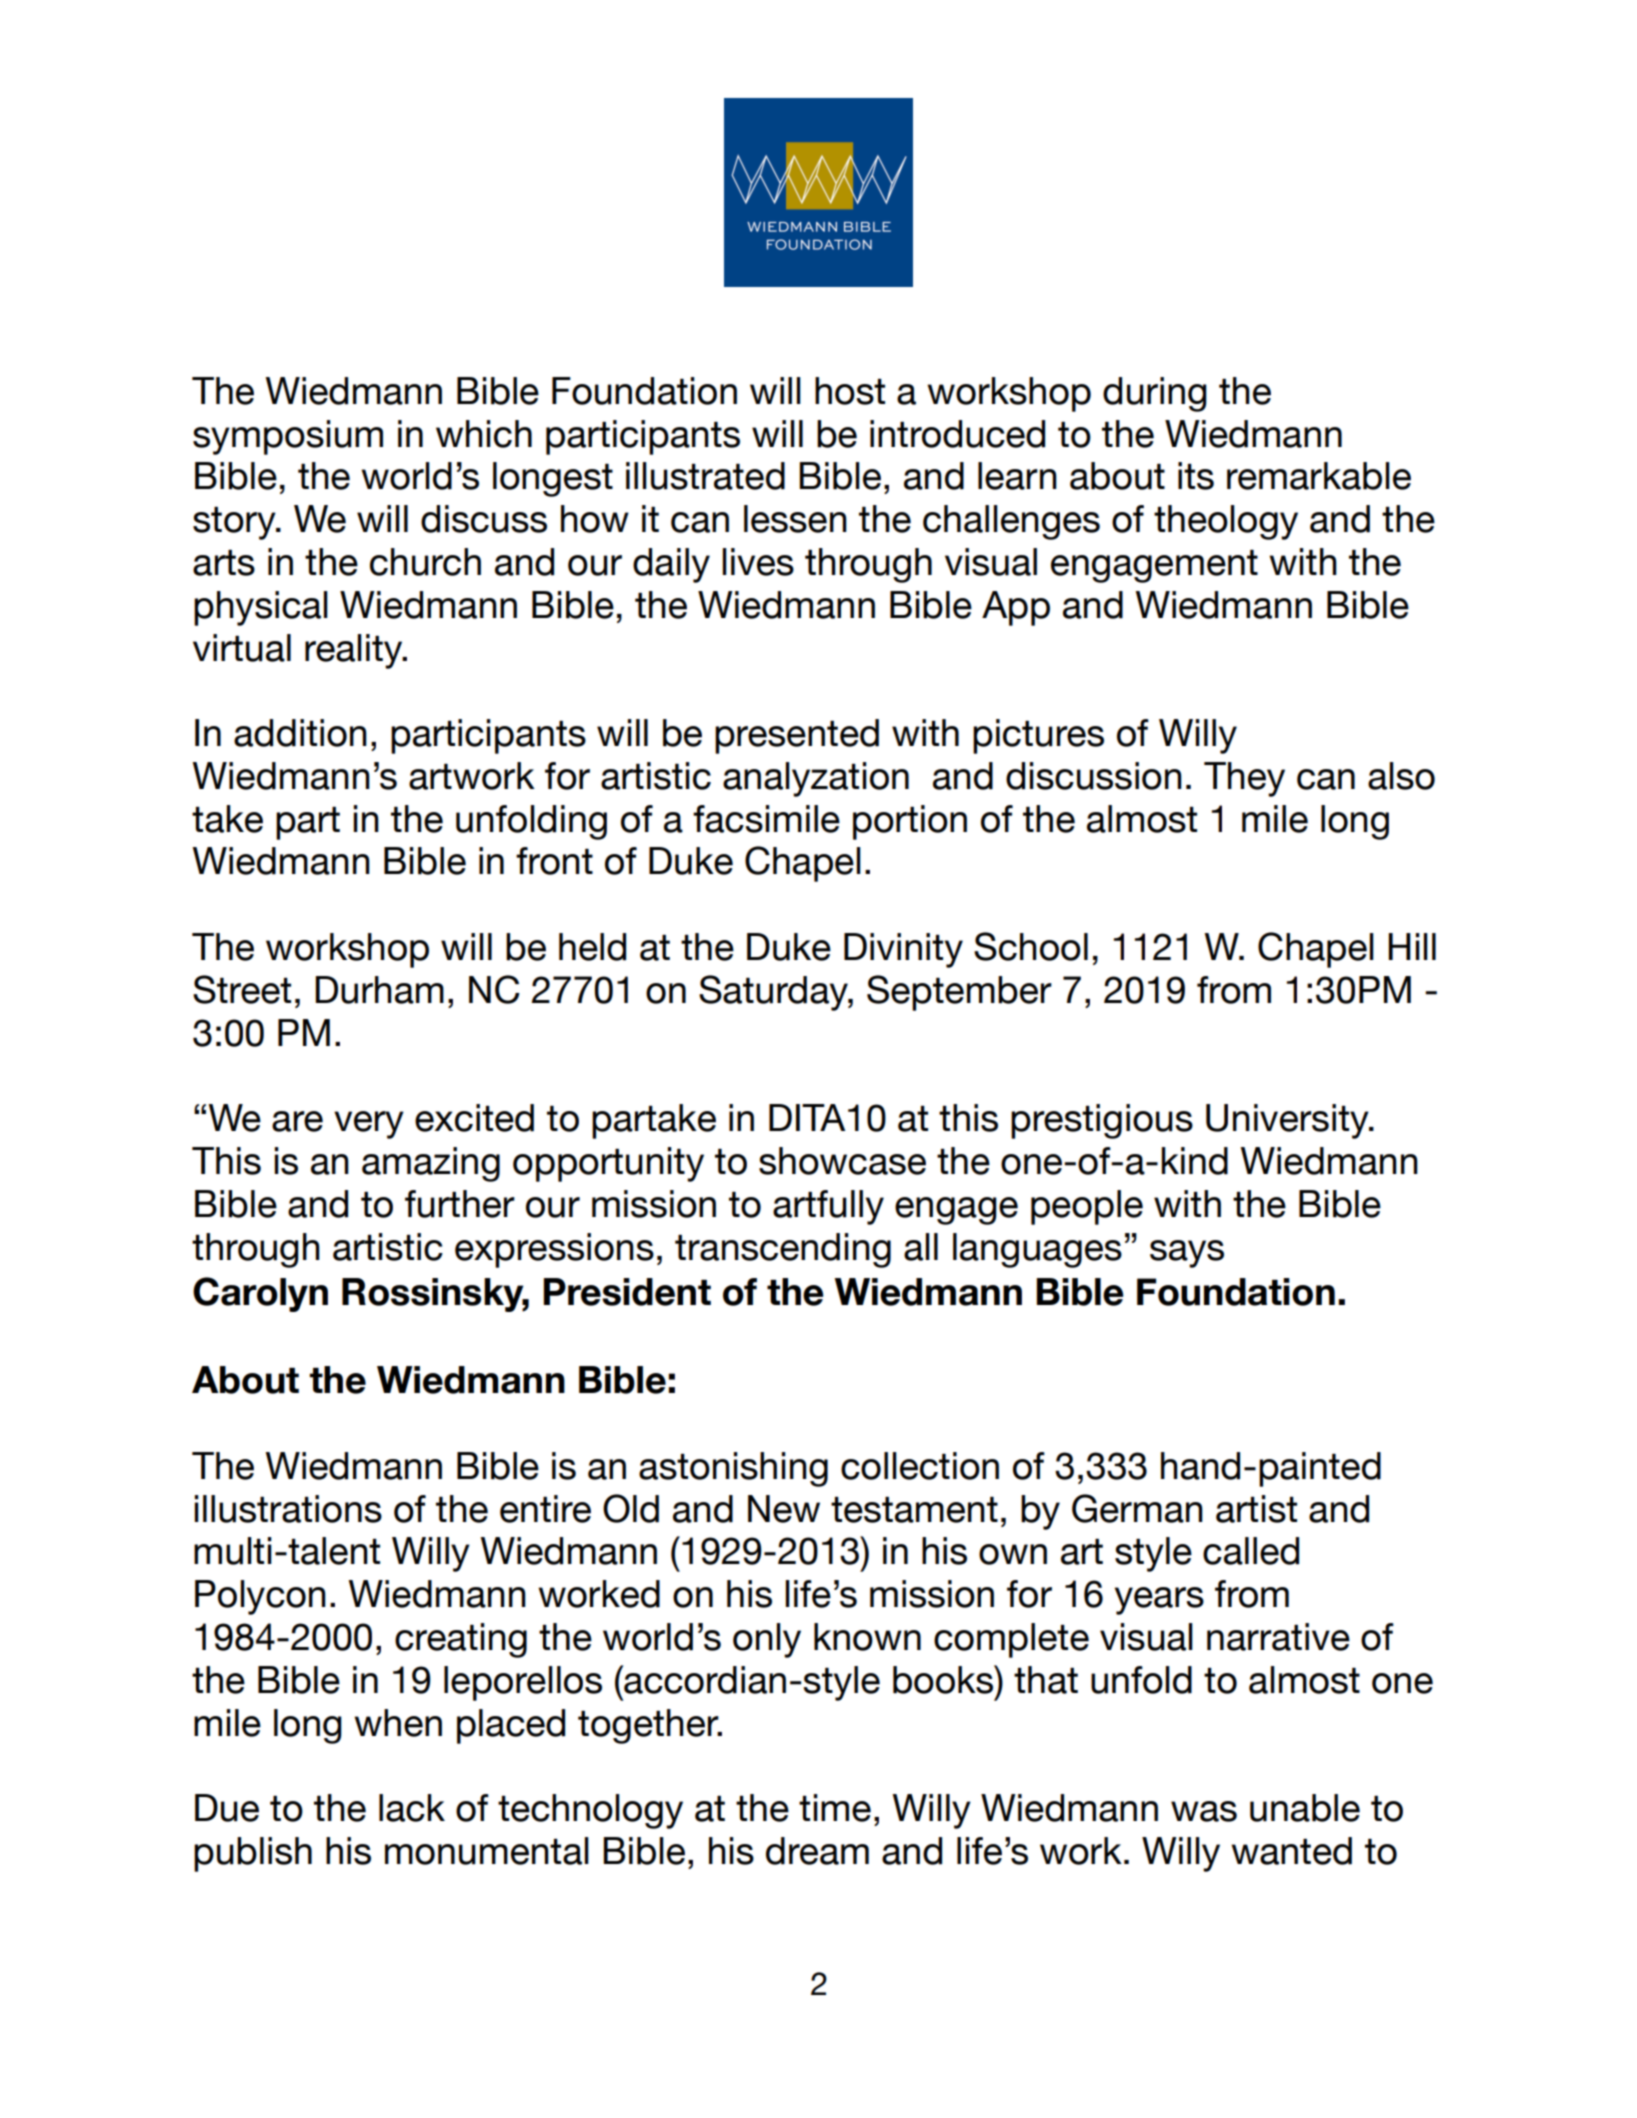 The height and width of the screenshot is (2118, 1637). Describe the element at coordinates (835, 1808) in the screenshot. I see `time` at that location.
